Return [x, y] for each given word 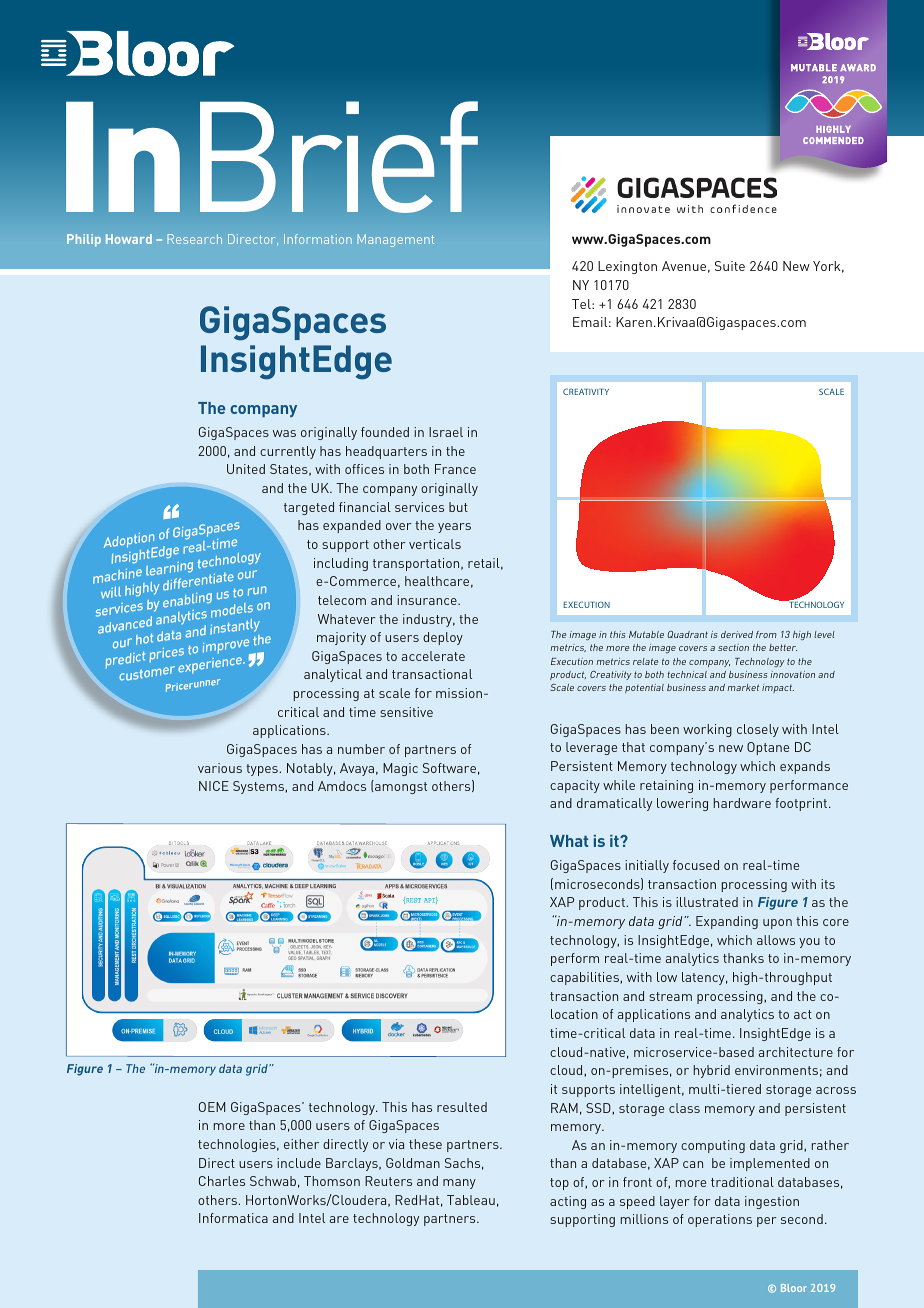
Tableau [471, 1200]
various [220, 768]
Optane [768, 748]
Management [395, 240]
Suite [730, 266]
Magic [400, 769]
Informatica [233, 1218]
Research [194, 239]
